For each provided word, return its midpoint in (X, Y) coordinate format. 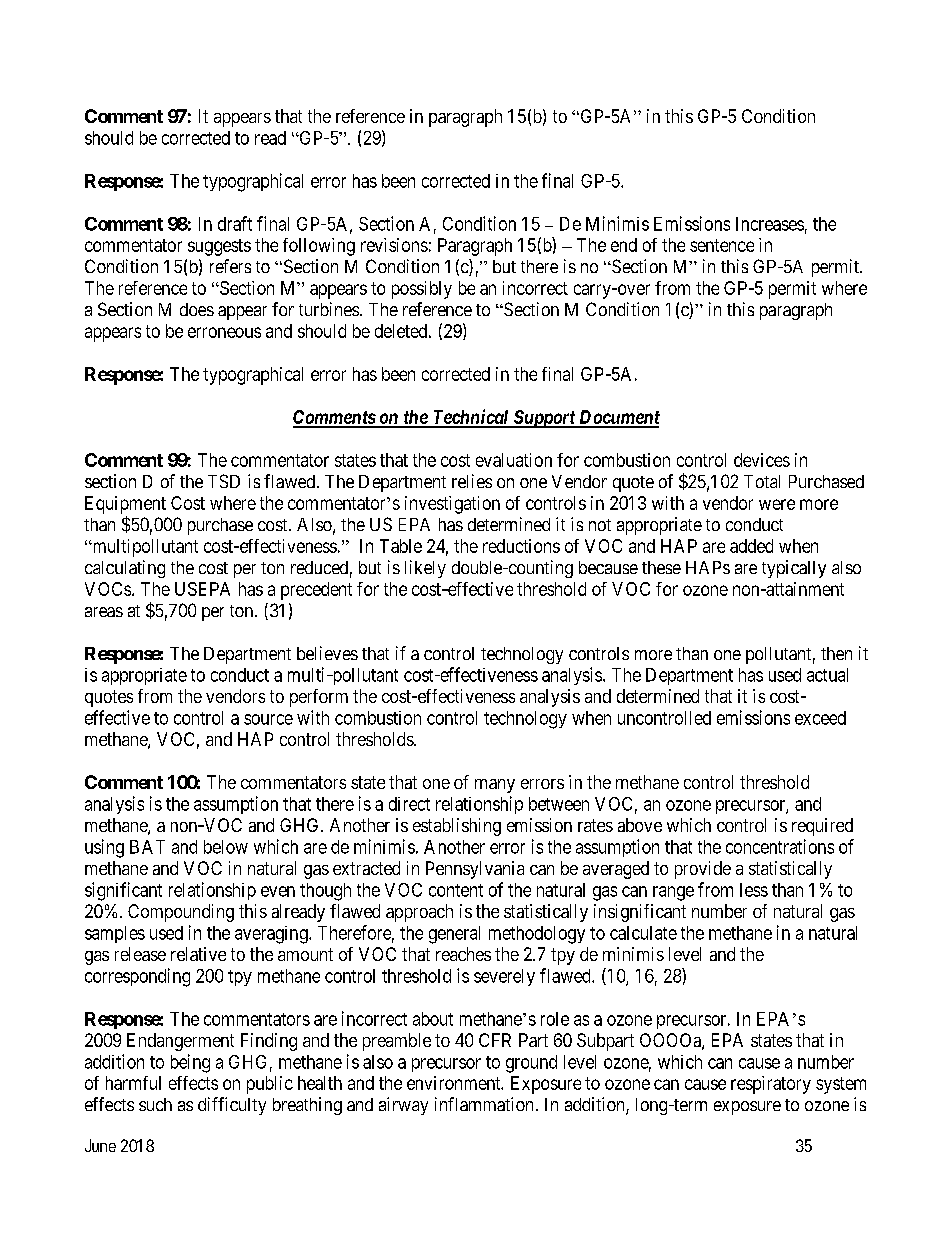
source (268, 719)
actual (827, 675)
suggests (219, 247)
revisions (394, 245)
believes (327, 653)
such (155, 1104)
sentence (722, 245)
